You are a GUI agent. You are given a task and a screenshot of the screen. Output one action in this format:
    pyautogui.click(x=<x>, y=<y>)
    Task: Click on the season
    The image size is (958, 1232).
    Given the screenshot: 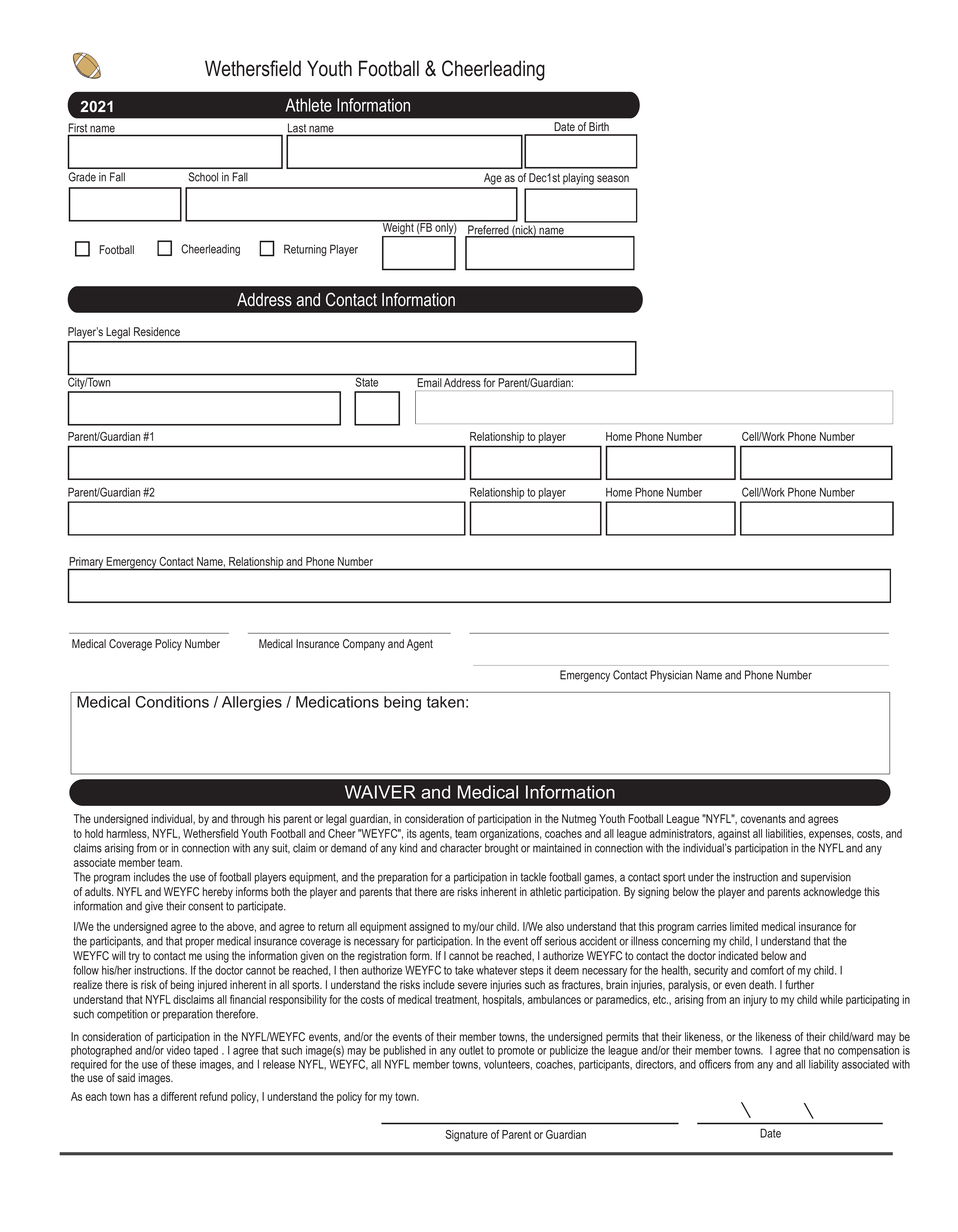 What is the action you would take?
    pyautogui.click(x=613, y=179)
